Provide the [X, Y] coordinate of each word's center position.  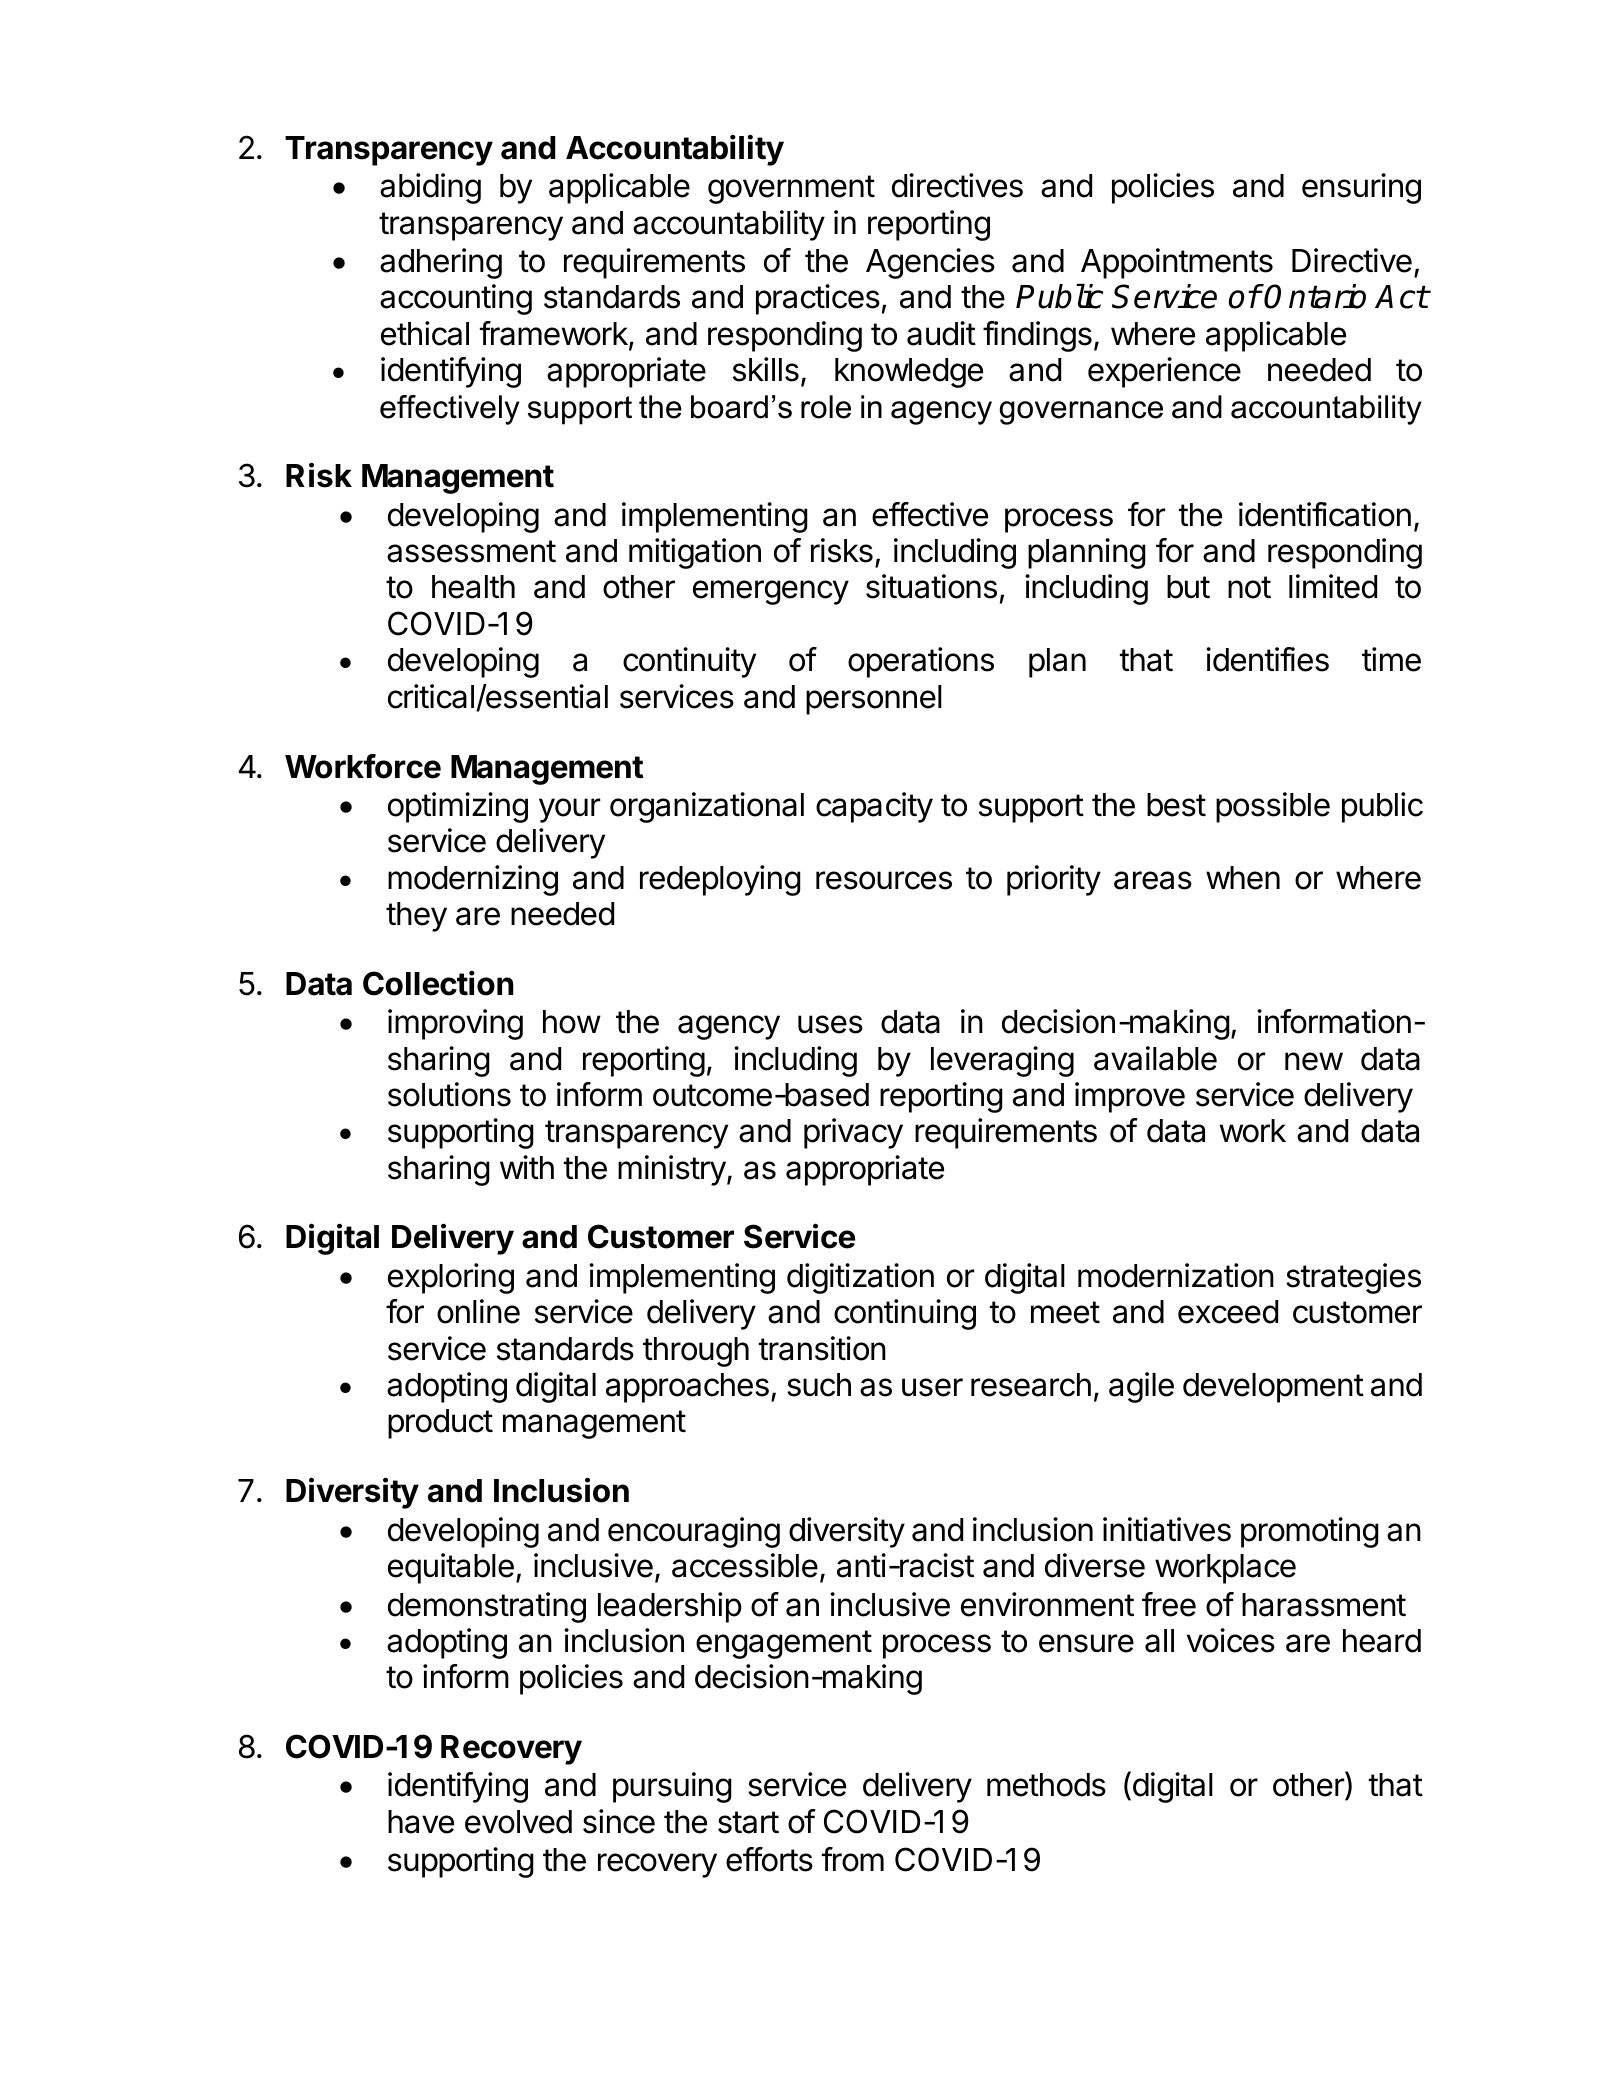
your [569, 810]
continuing [905, 1314]
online [478, 1311]
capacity [874, 807]
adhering [441, 263]
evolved [518, 1822]
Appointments [1177, 263]
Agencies [930, 263]
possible [1273, 807]
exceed [1228, 1312]
